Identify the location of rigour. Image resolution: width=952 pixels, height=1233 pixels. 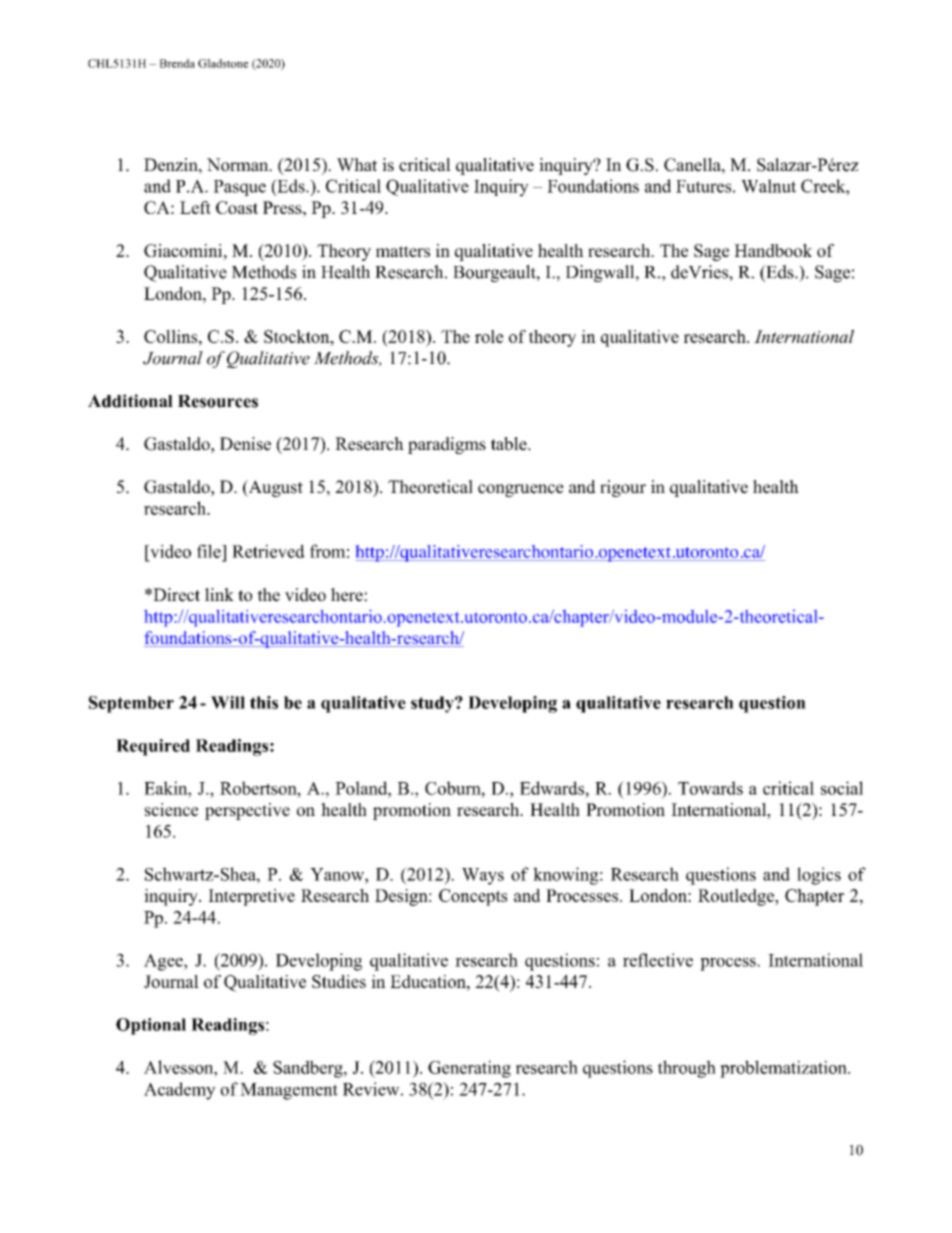
(623, 488).
